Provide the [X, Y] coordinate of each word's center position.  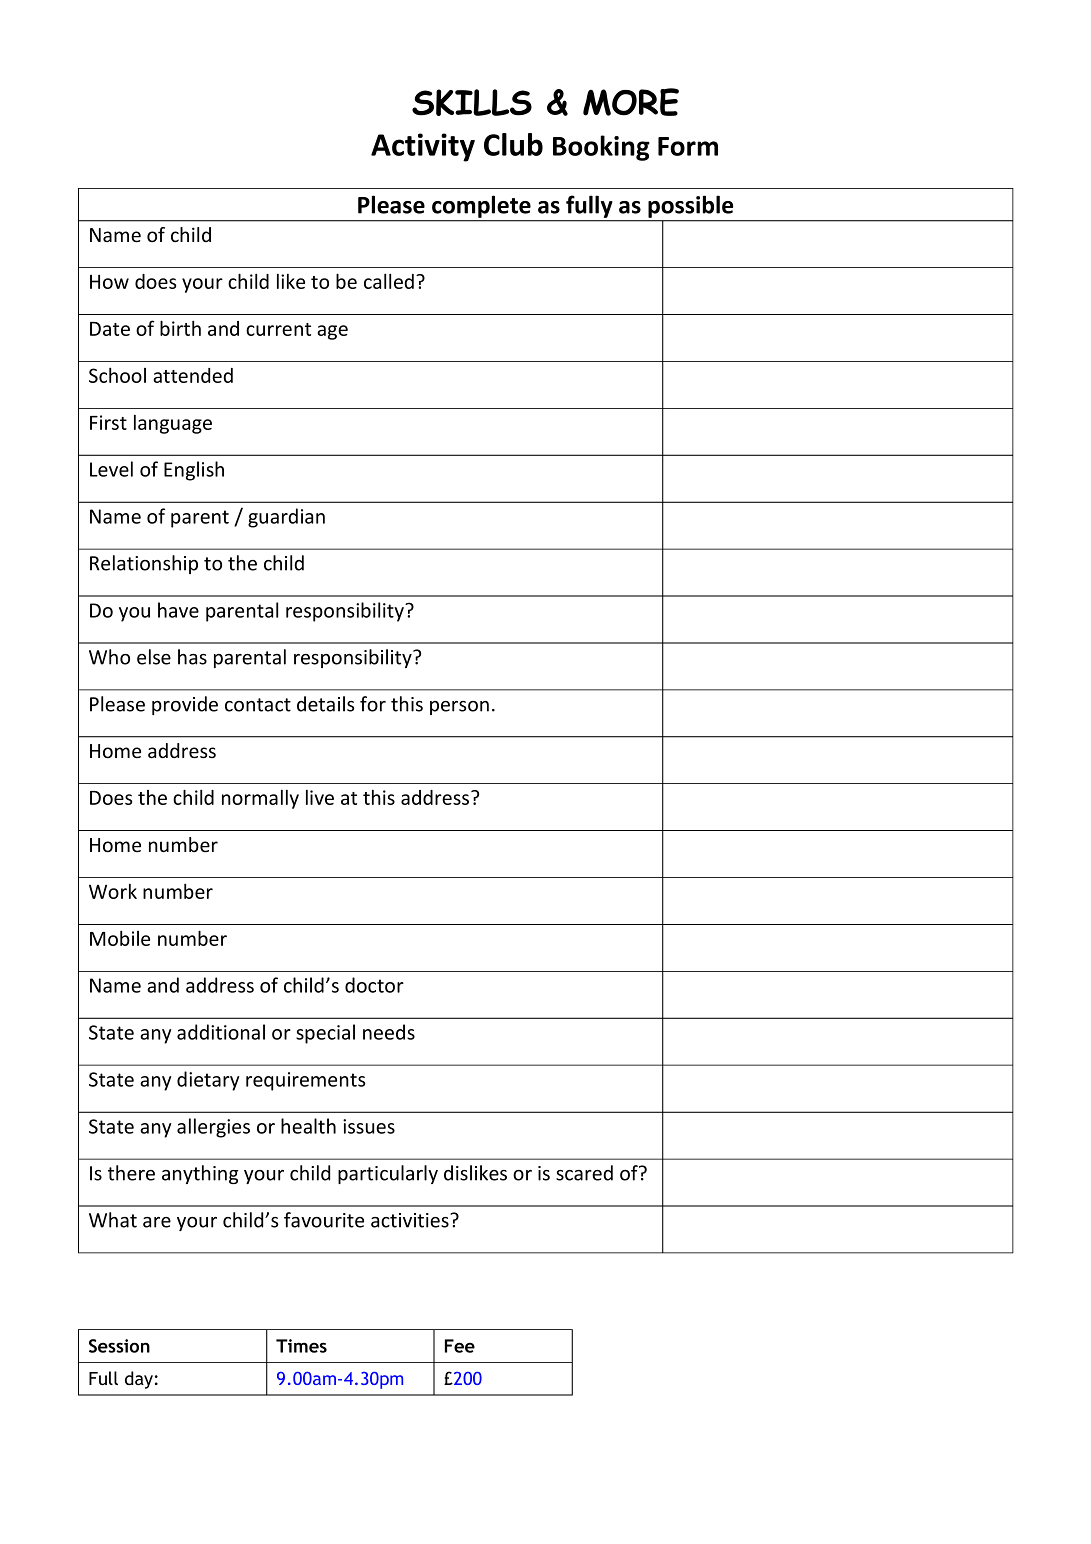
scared [584, 1173]
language [173, 424]
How [109, 282]
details [326, 704]
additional [221, 1032]
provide [185, 705]
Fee [460, 1346]
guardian [286, 518]
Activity [423, 147]
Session [119, 1346]
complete [481, 207]
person [459, 708]
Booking [601, 148]
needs [389, 1032]
